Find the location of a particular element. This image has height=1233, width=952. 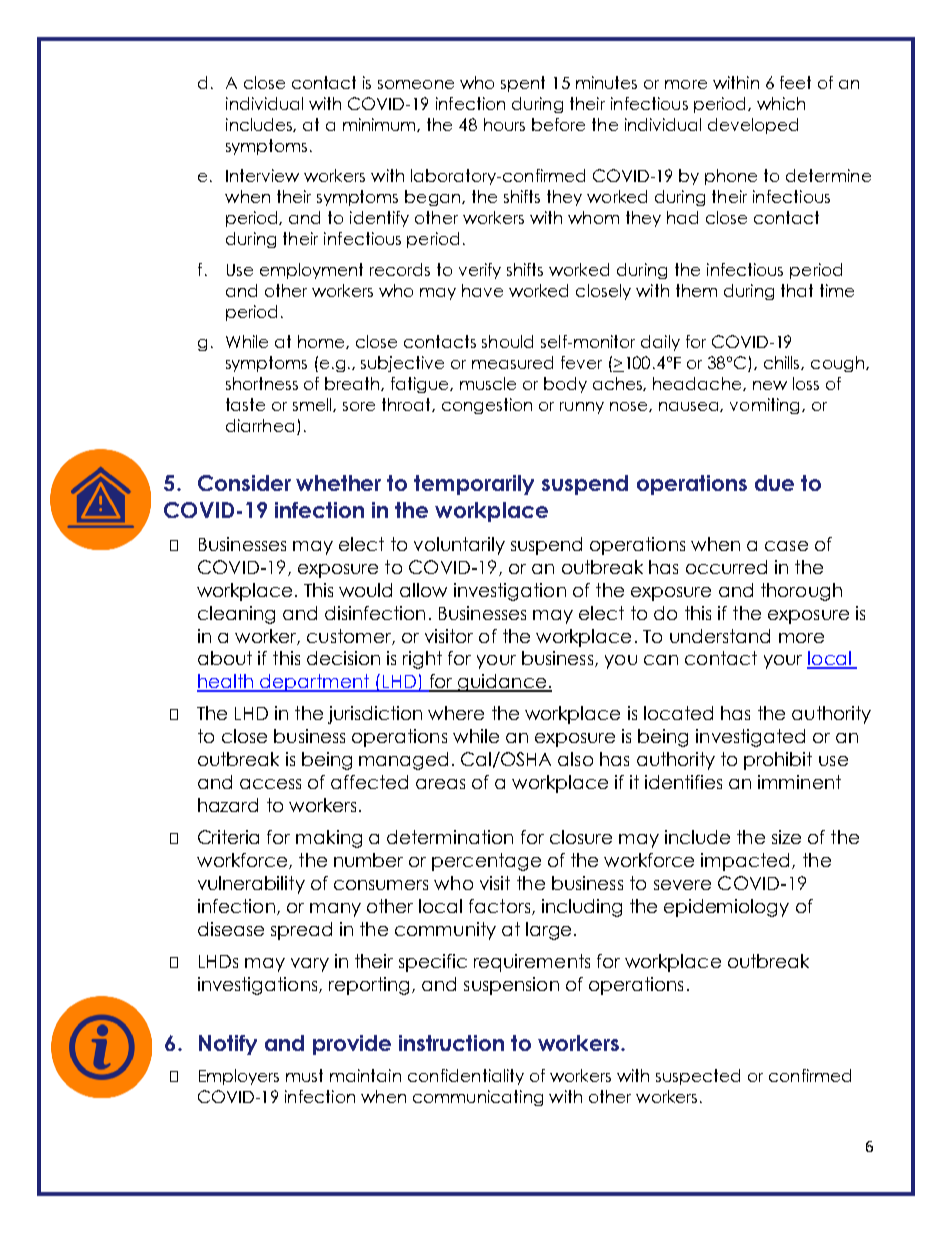

new is located at coordinates (770, 385).
